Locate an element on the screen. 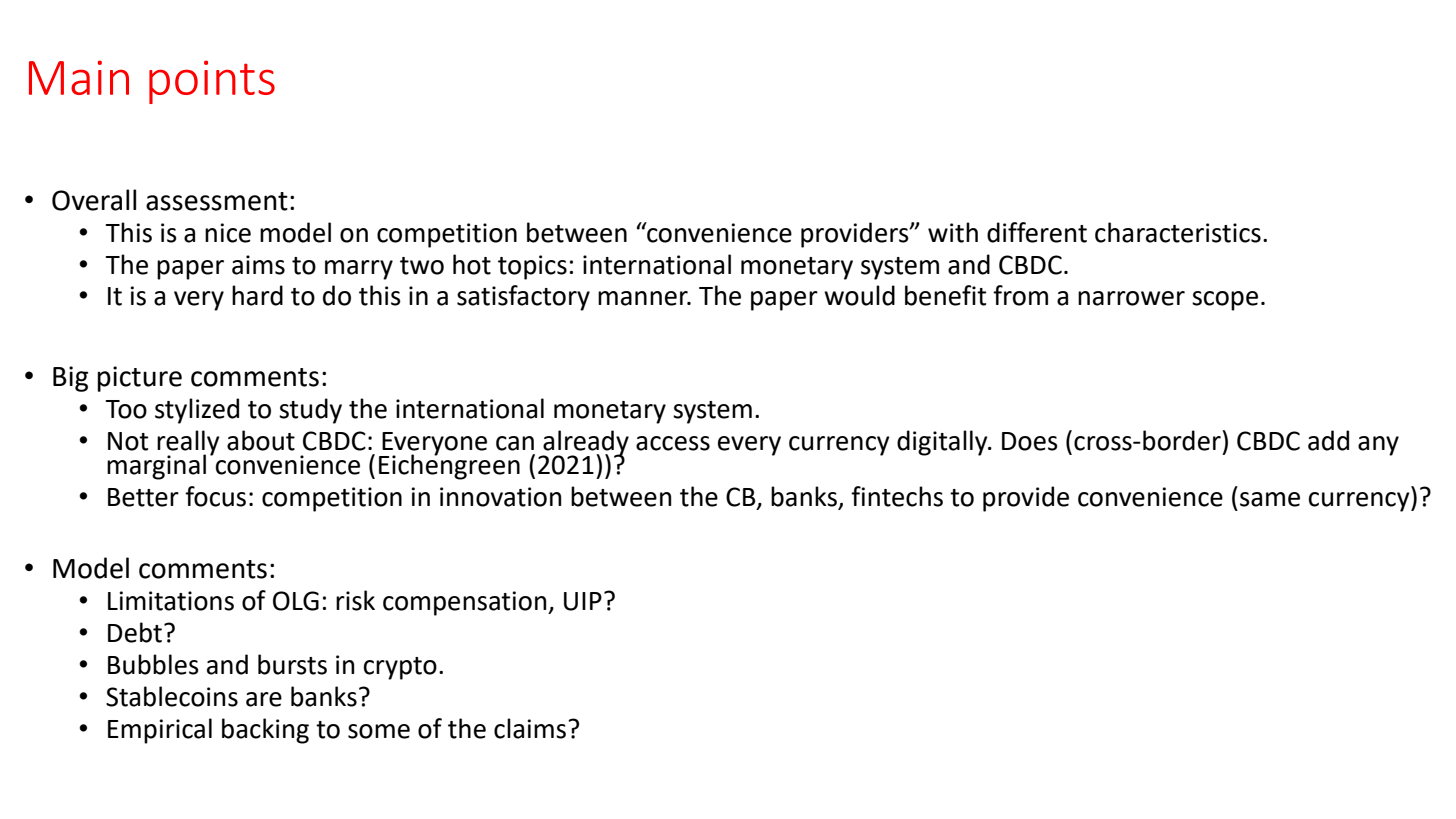 The height and width of the screenshot is (819, 1456). with is located at coordinates (953, 232).
